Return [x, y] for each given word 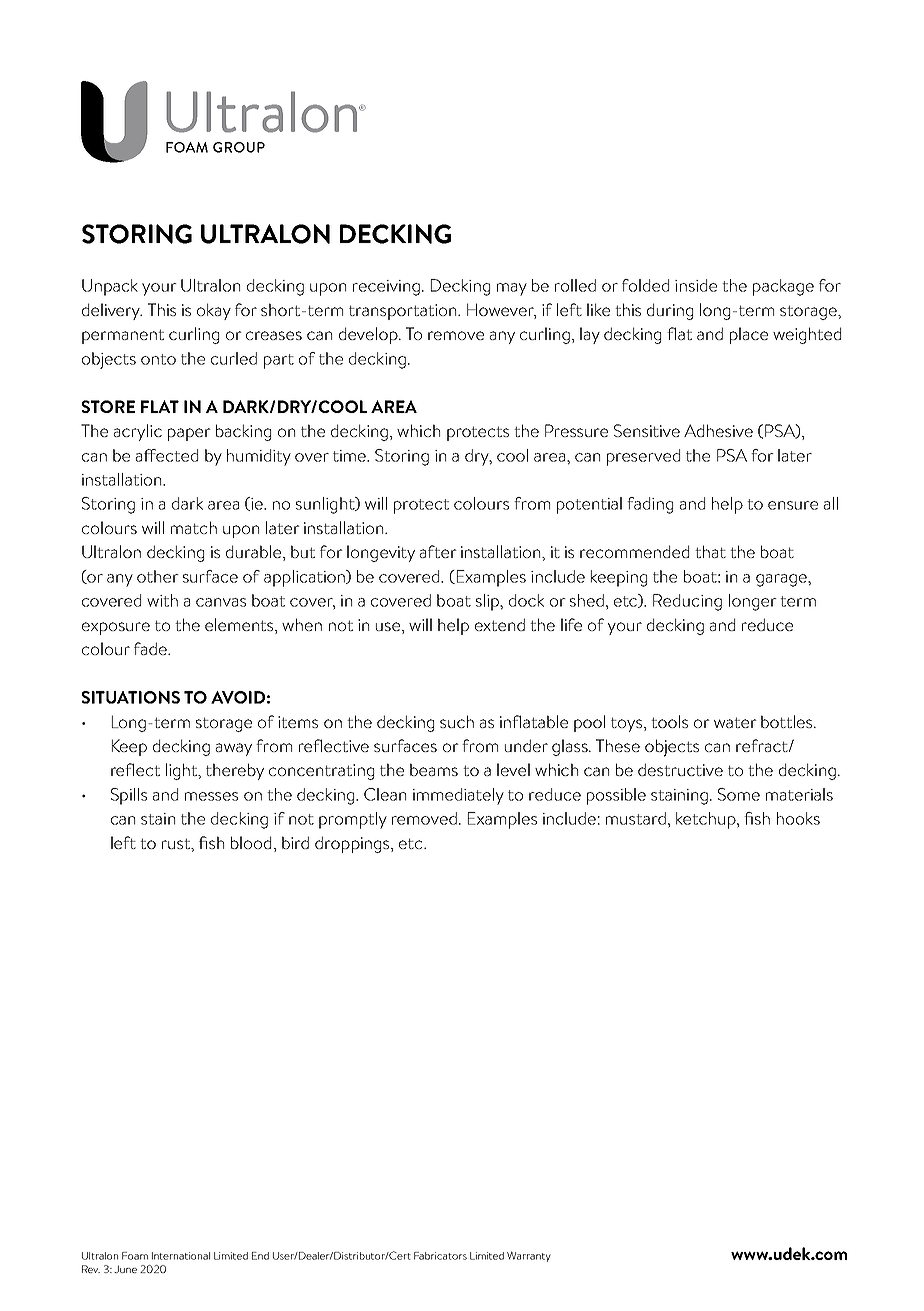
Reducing [687, 602]
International [181, 1256]
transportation [404, 312]
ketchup [707, 820]
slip [488, 602]
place [749, 335]
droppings [353, 844]
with [162, 600]
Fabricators [440, 1256]
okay [214, 311]
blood [251, 842]
